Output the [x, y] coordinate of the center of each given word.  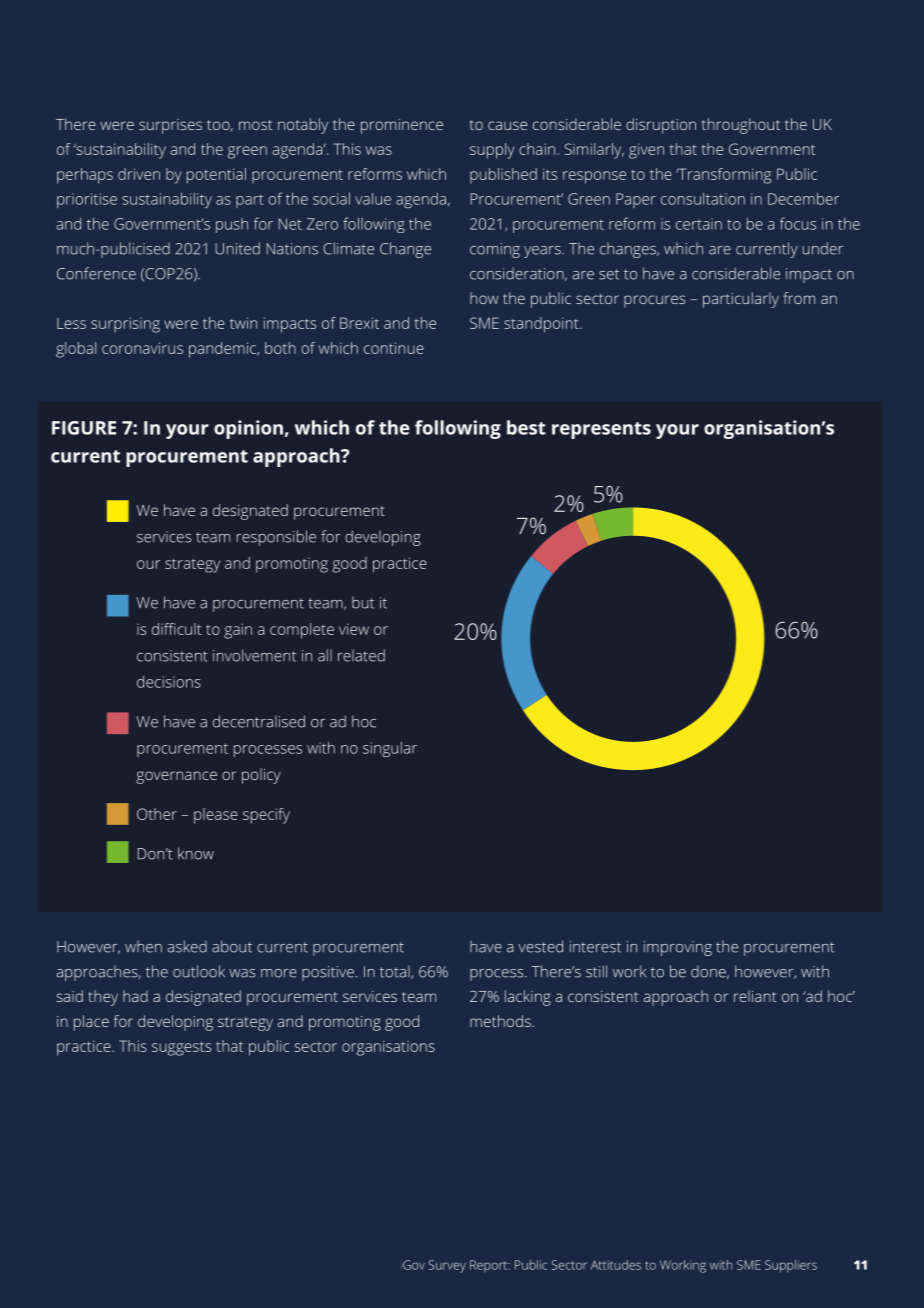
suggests [181, 1049]
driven [139, 174]
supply [492, 151]
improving [678, 948]
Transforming [723, 176]
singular [390, 749]
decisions [169, 682]
